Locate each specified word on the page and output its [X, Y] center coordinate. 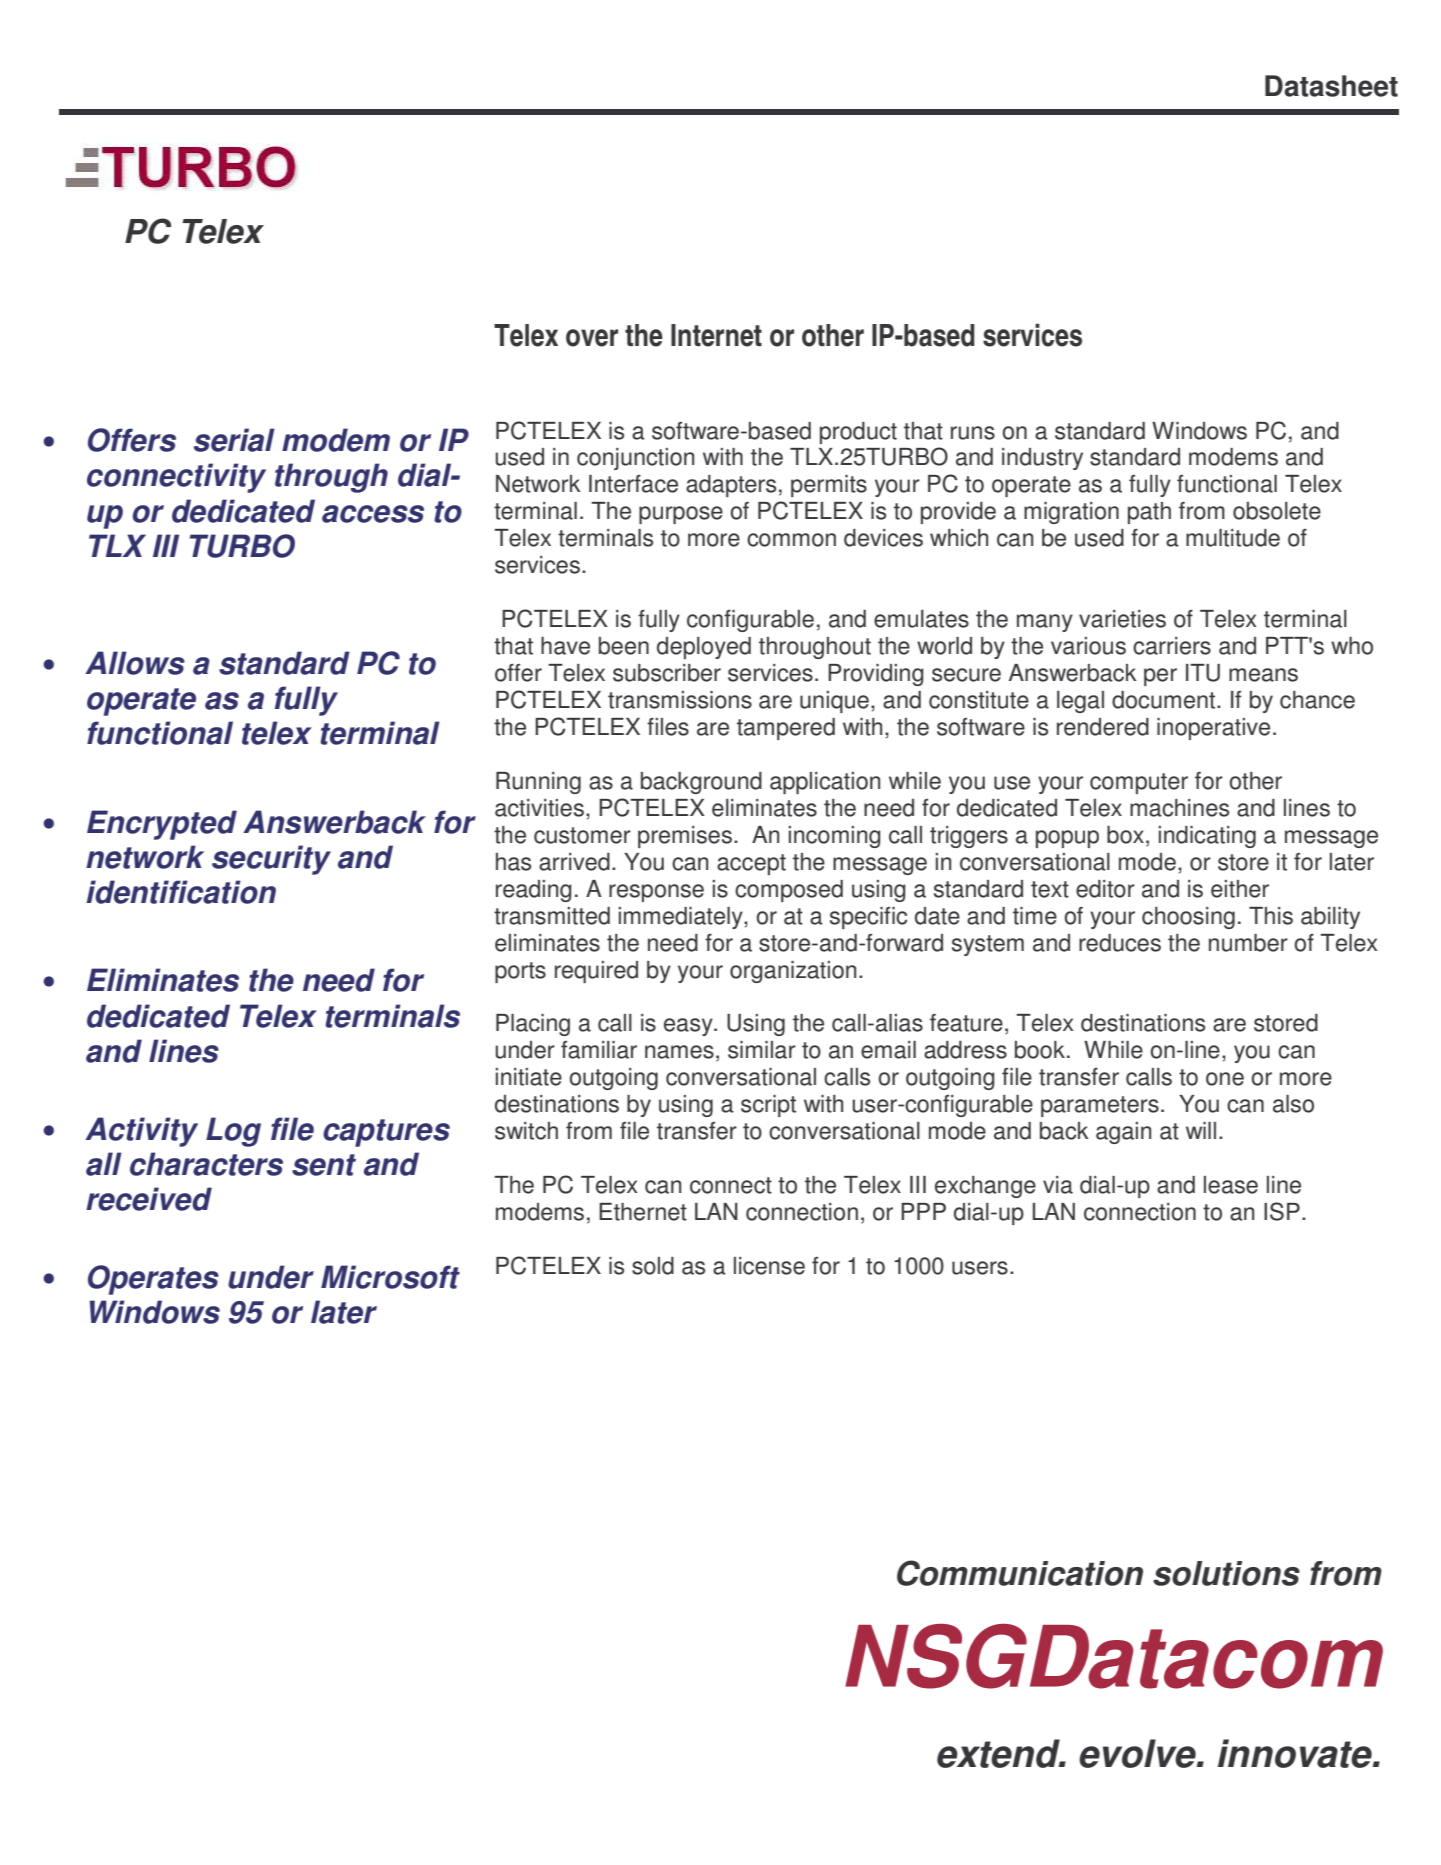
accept [751, 864]
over [592, 338]
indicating [1207, 837]
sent [324, 1165]
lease [1231, 1185]
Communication [1020, 1573]
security [271, 860]
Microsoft [390, 1277]
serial [234, 440]
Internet [716, 335]
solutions [1226, 1573]
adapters [731, 486]
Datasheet [1331, 86]
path [1149, 513]
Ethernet [643, 1212]
